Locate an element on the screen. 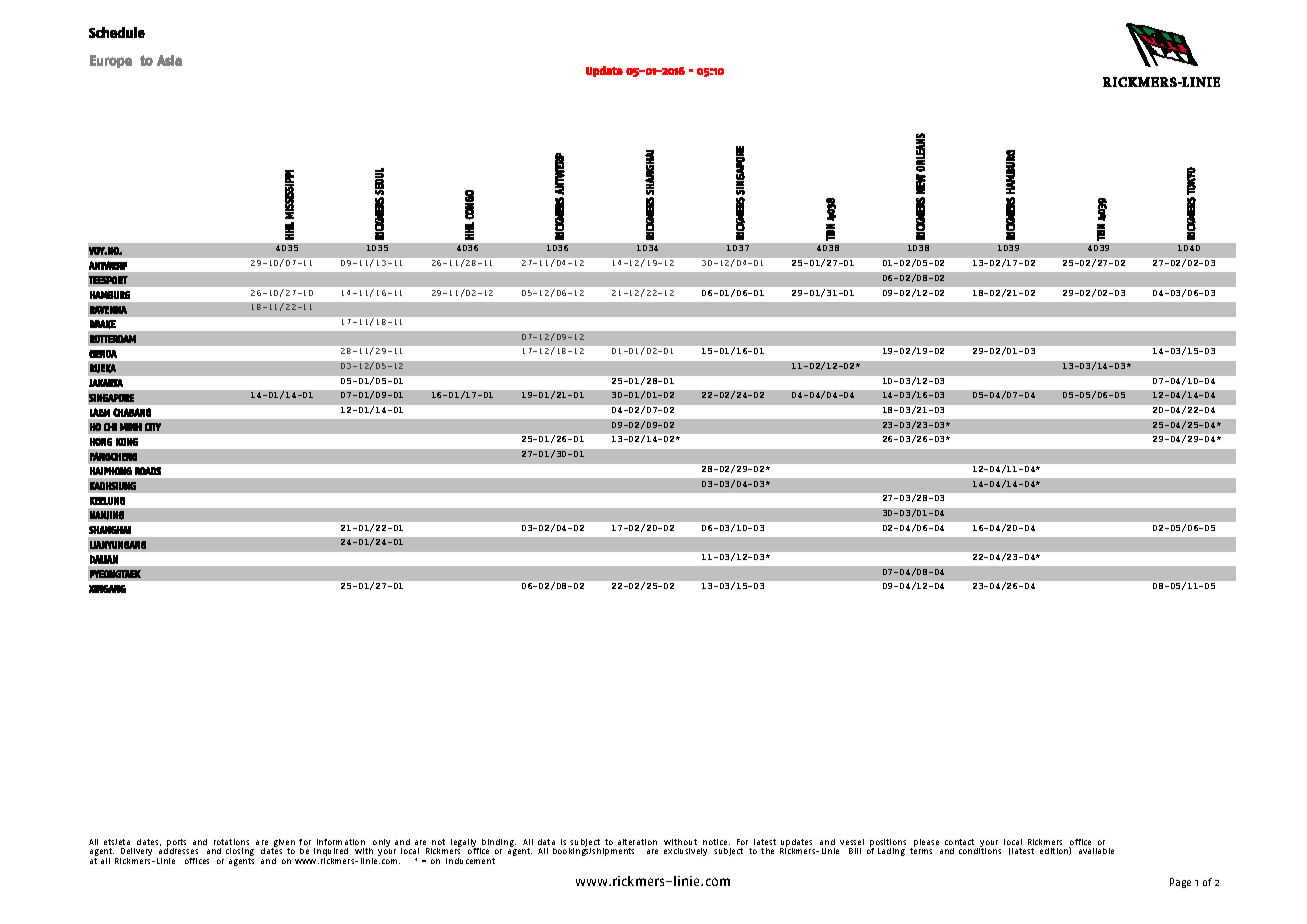  Asia is located at coordinates (169, 60).
